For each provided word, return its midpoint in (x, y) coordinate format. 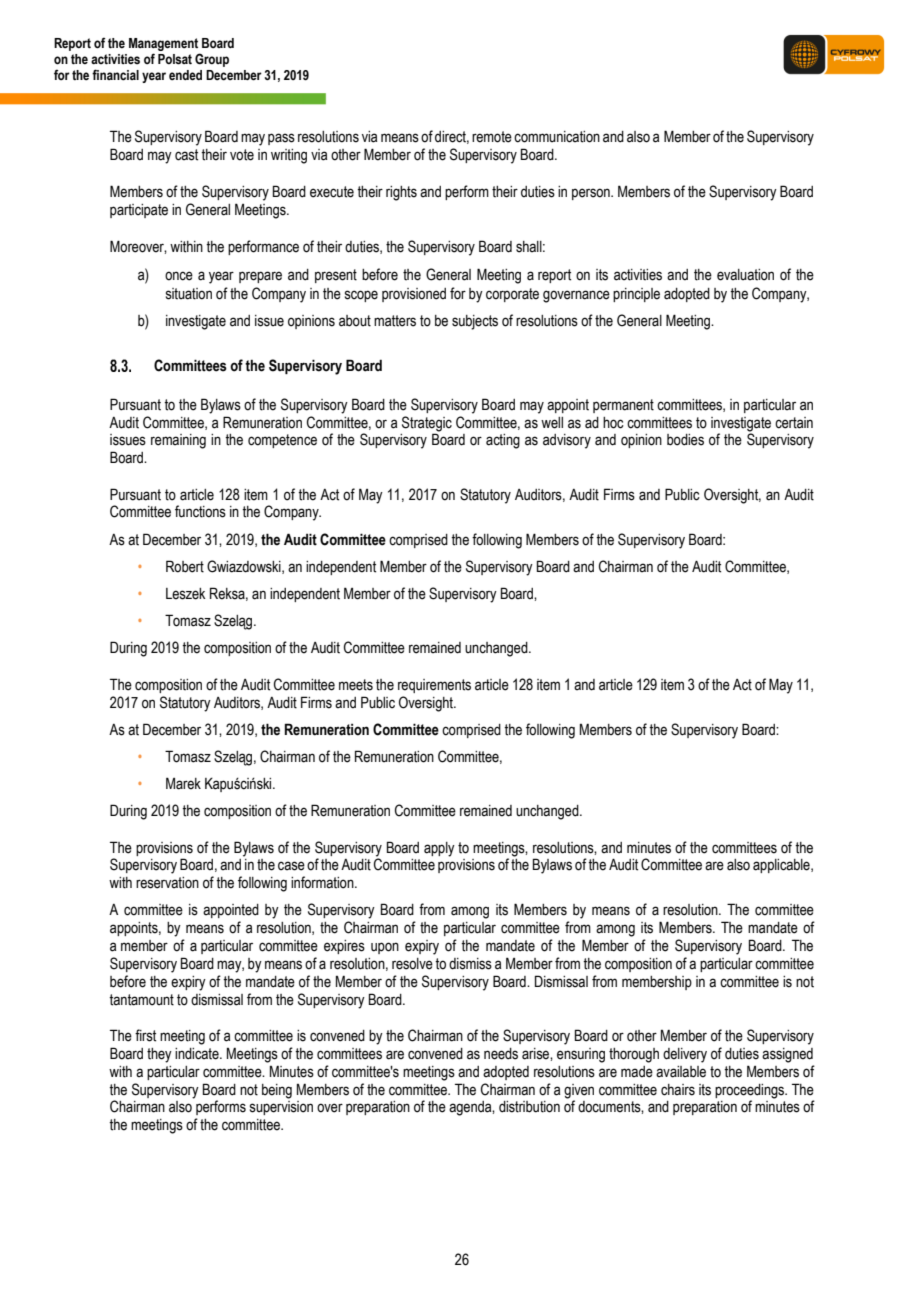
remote (492, 137)
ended (185, 75)
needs (501, 1054)
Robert (185, 566)
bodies (685, 440)
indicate (198, 1054)
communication (557, 137)
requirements (434, 686)
